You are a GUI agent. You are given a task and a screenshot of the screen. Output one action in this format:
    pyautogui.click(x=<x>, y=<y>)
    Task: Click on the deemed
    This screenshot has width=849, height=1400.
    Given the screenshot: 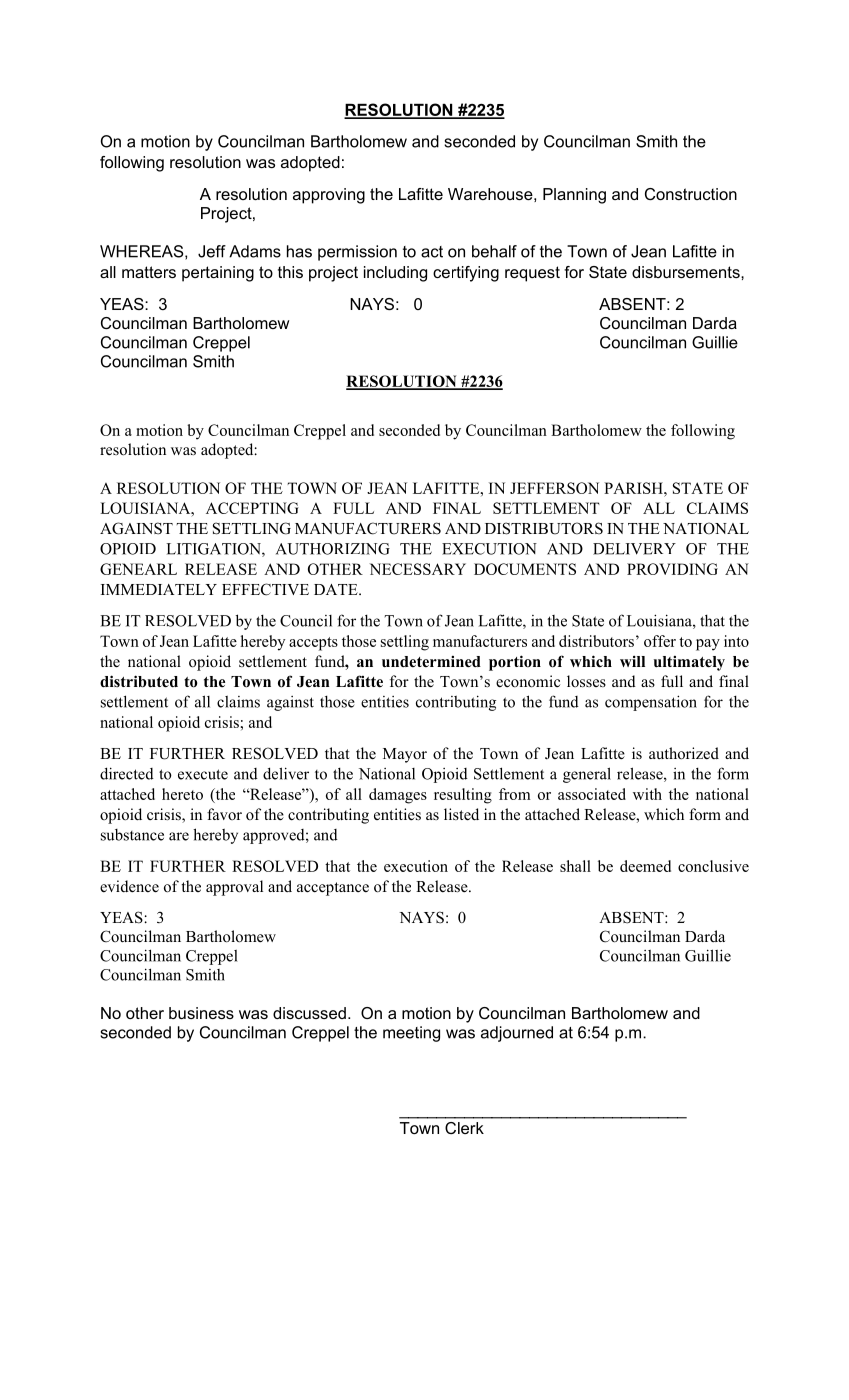 What is the action you would take?
    pyautogui.click(x=645, y=866)
